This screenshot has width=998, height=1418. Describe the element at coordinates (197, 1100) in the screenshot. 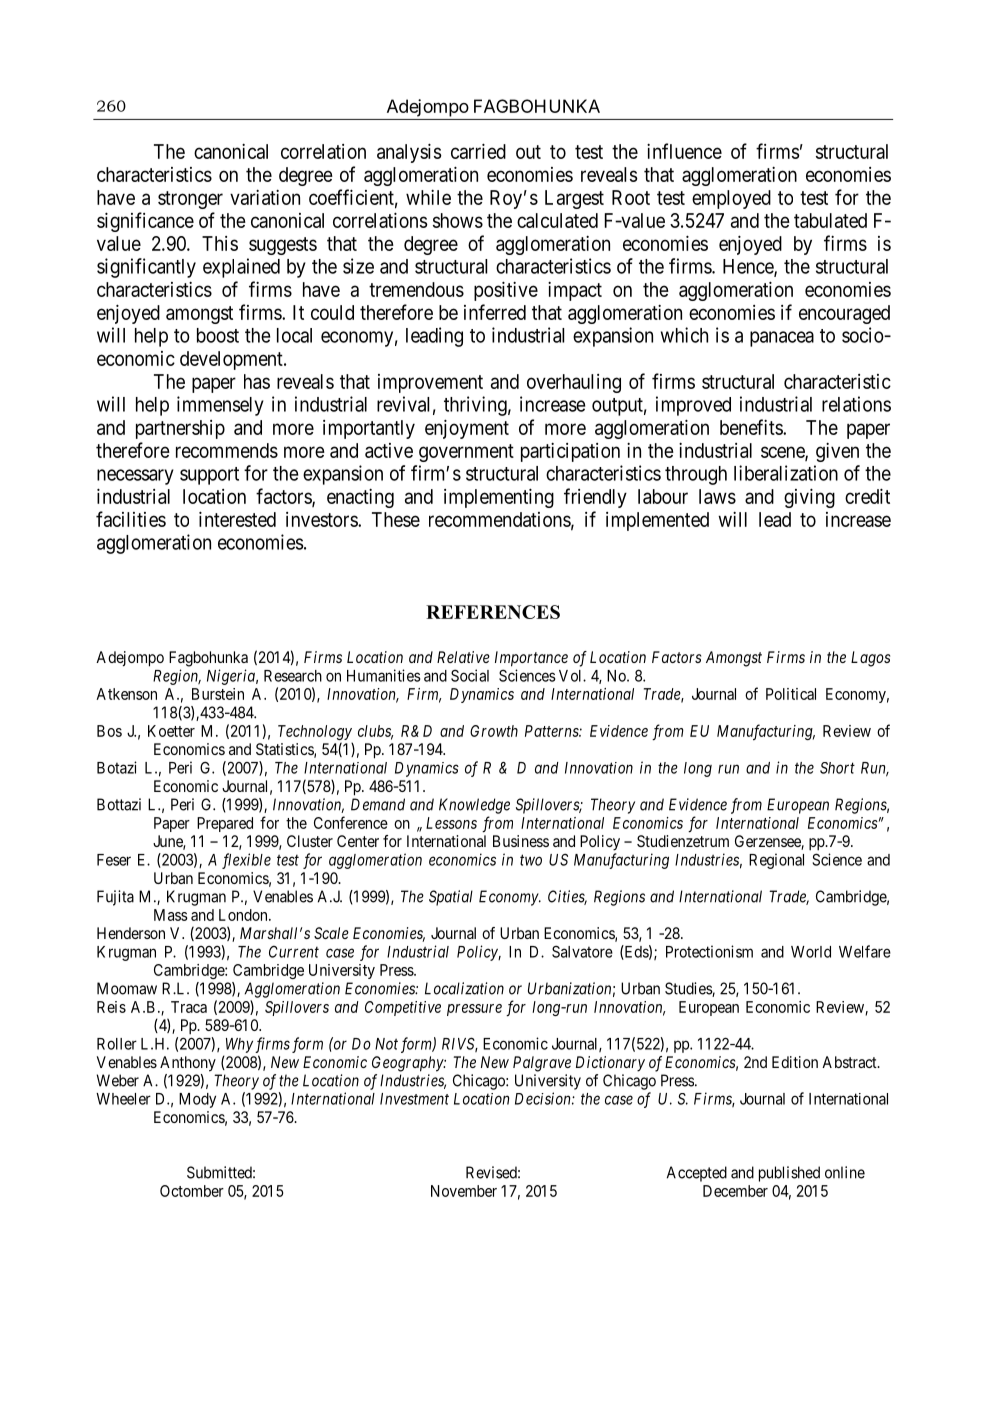

I see `Mody` at that location.
